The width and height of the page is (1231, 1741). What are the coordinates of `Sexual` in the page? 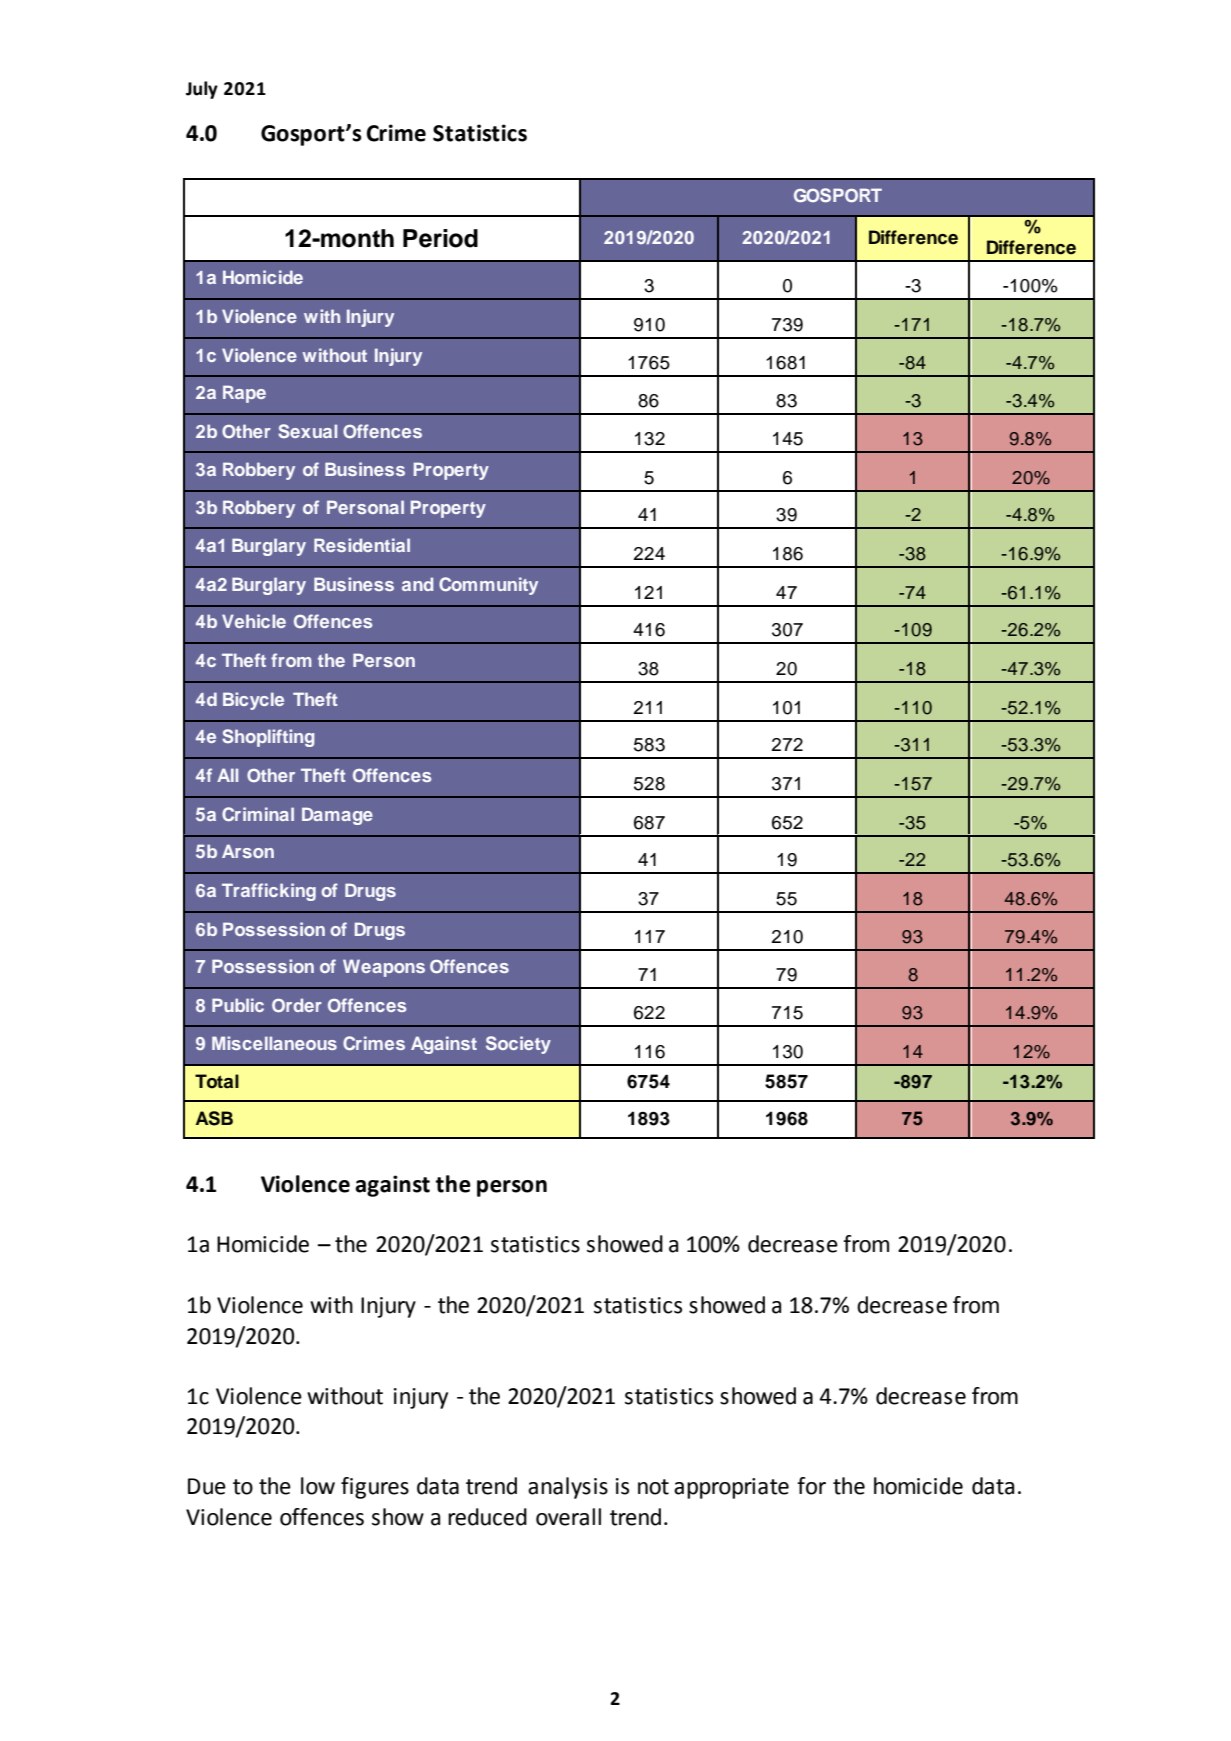 It's located at (307, 431).
